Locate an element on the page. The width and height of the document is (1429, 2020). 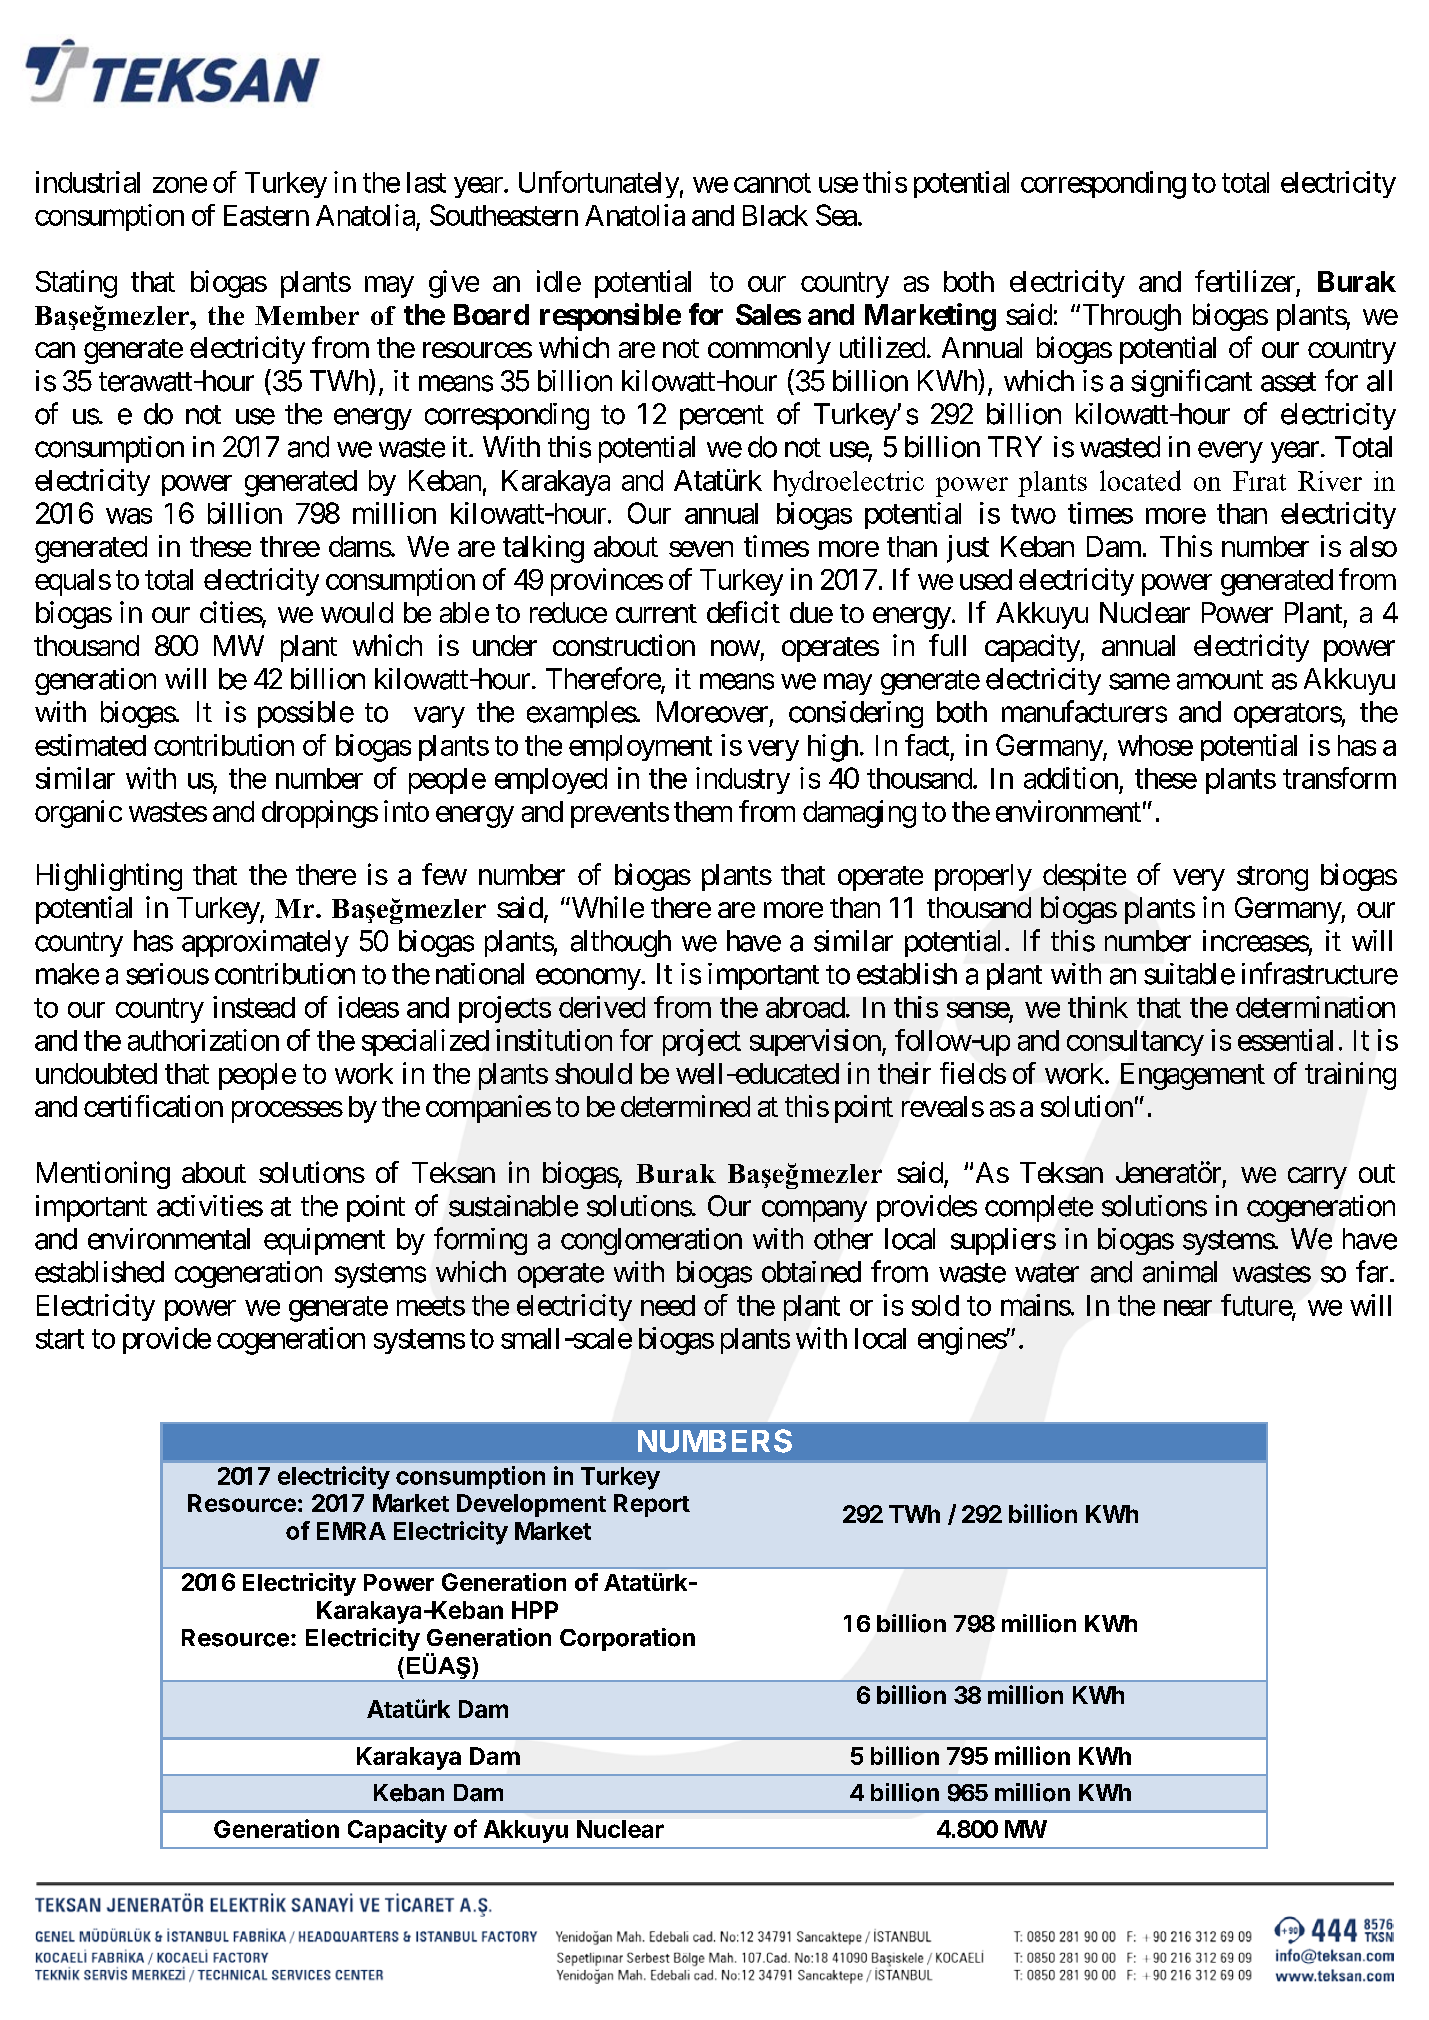
Development is located at coordinates (531, 1505).
